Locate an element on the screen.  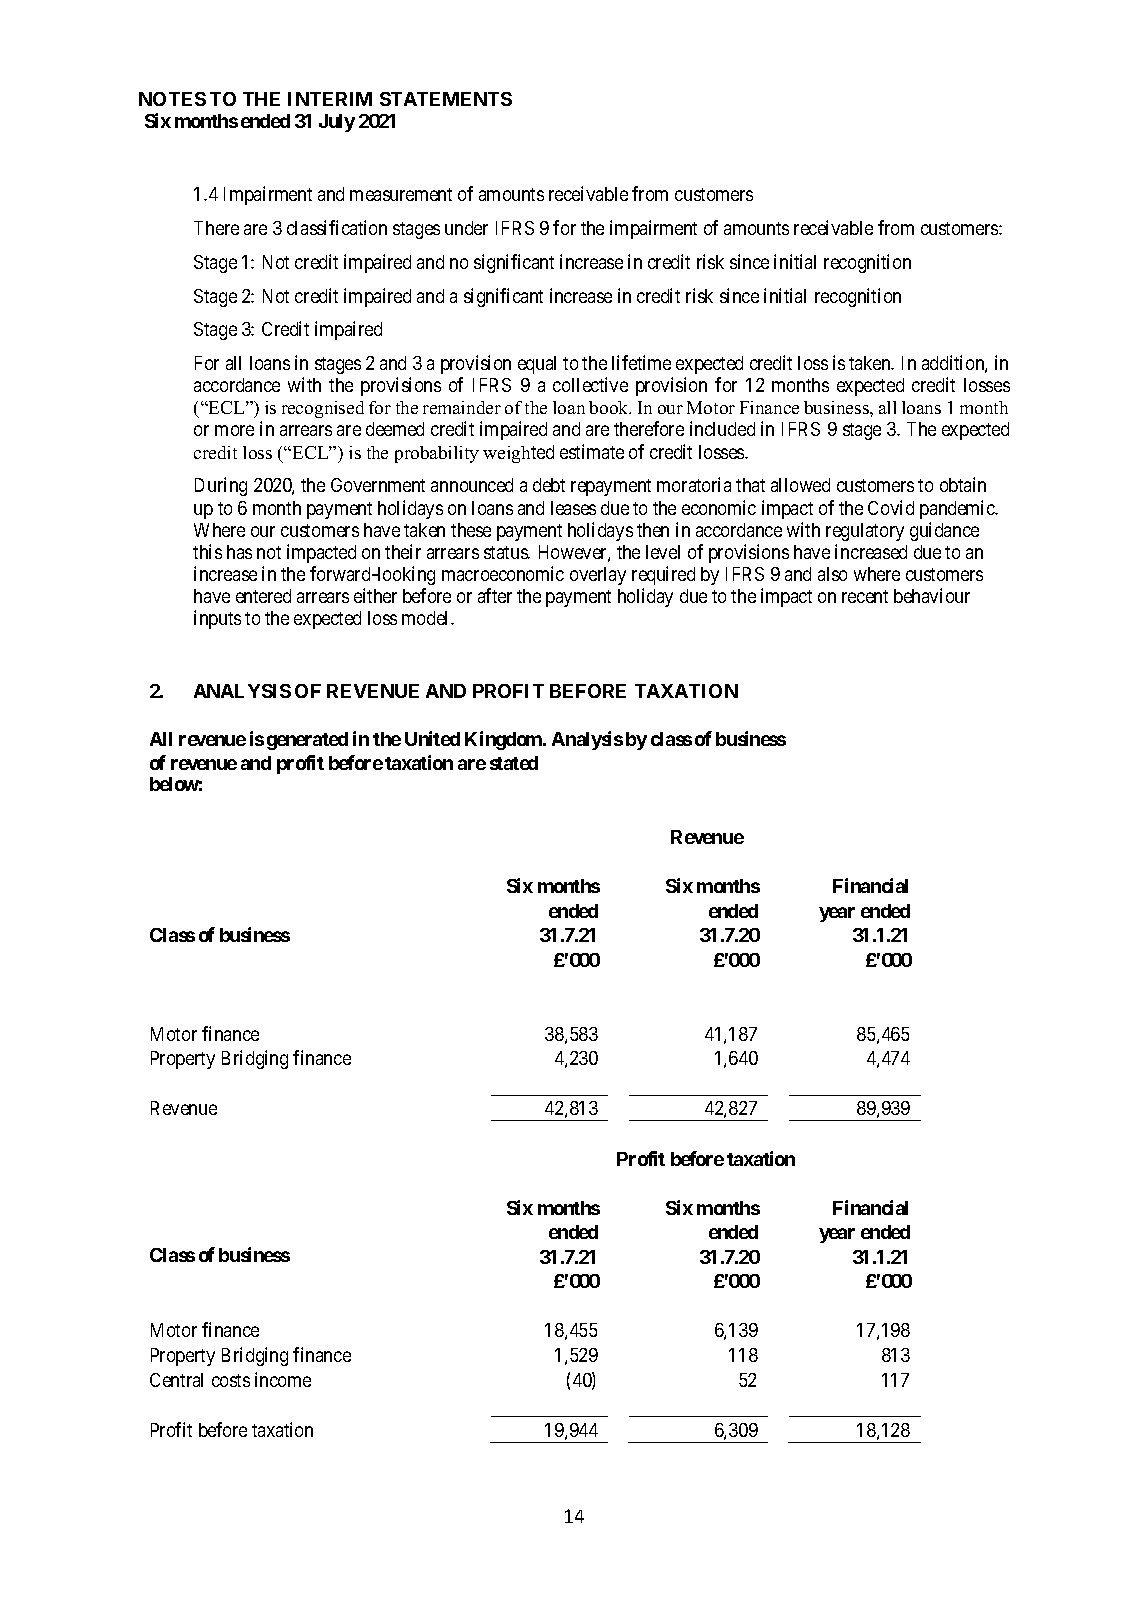
Central is located at coordinates (176, 1380).
